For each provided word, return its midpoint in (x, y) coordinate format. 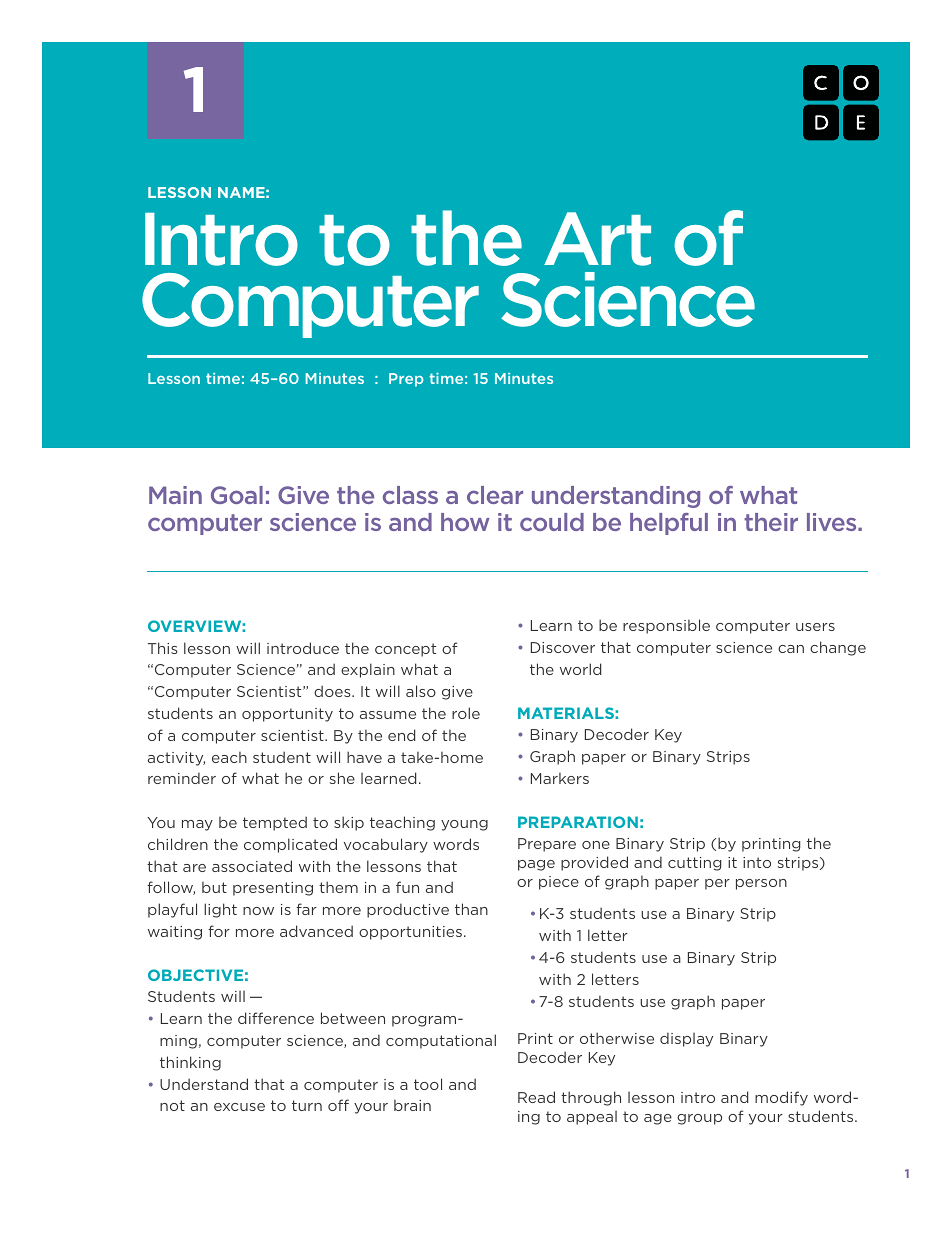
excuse (239, 1107)
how (465, 522)
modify (781, 1098)
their (771, 522)
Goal (237, 495)
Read (536, 1097)
